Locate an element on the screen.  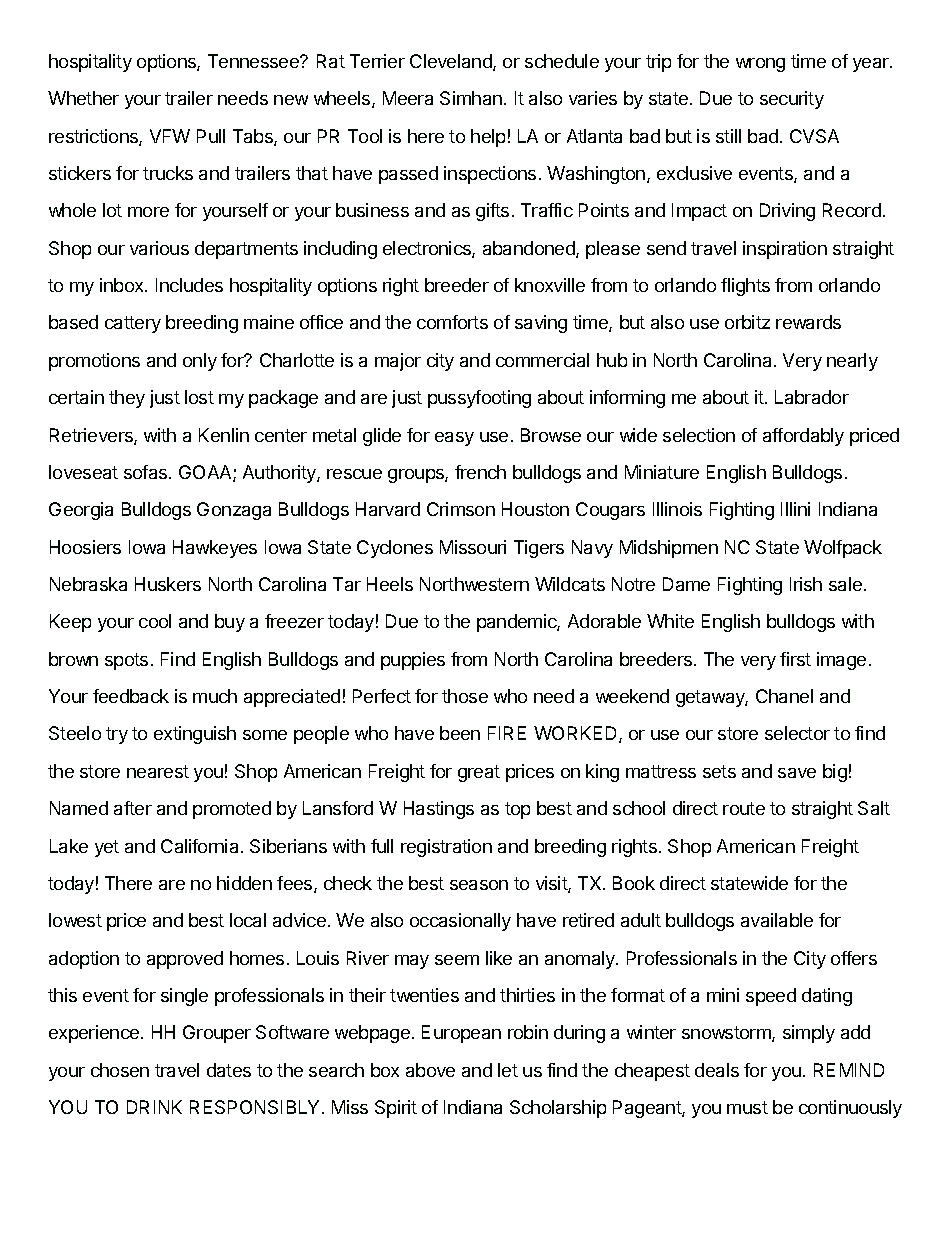
cool is located at coordinates (155, 621).
